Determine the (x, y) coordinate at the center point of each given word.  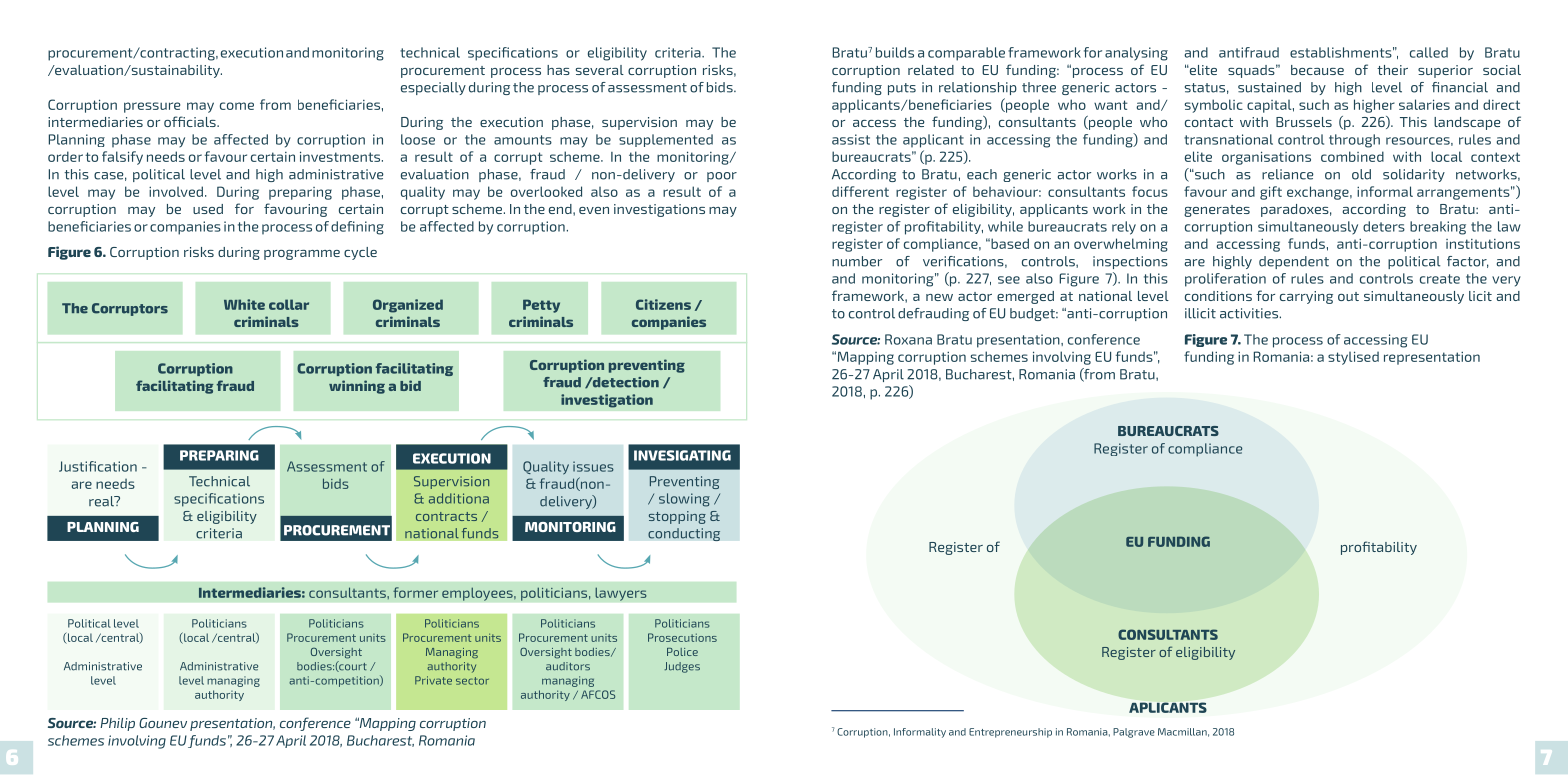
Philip (117, 724)
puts (902, 89)
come (237, 106)
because (1317, 70)
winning (357, 387)
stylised (1353, 358)
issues (593, 466)
